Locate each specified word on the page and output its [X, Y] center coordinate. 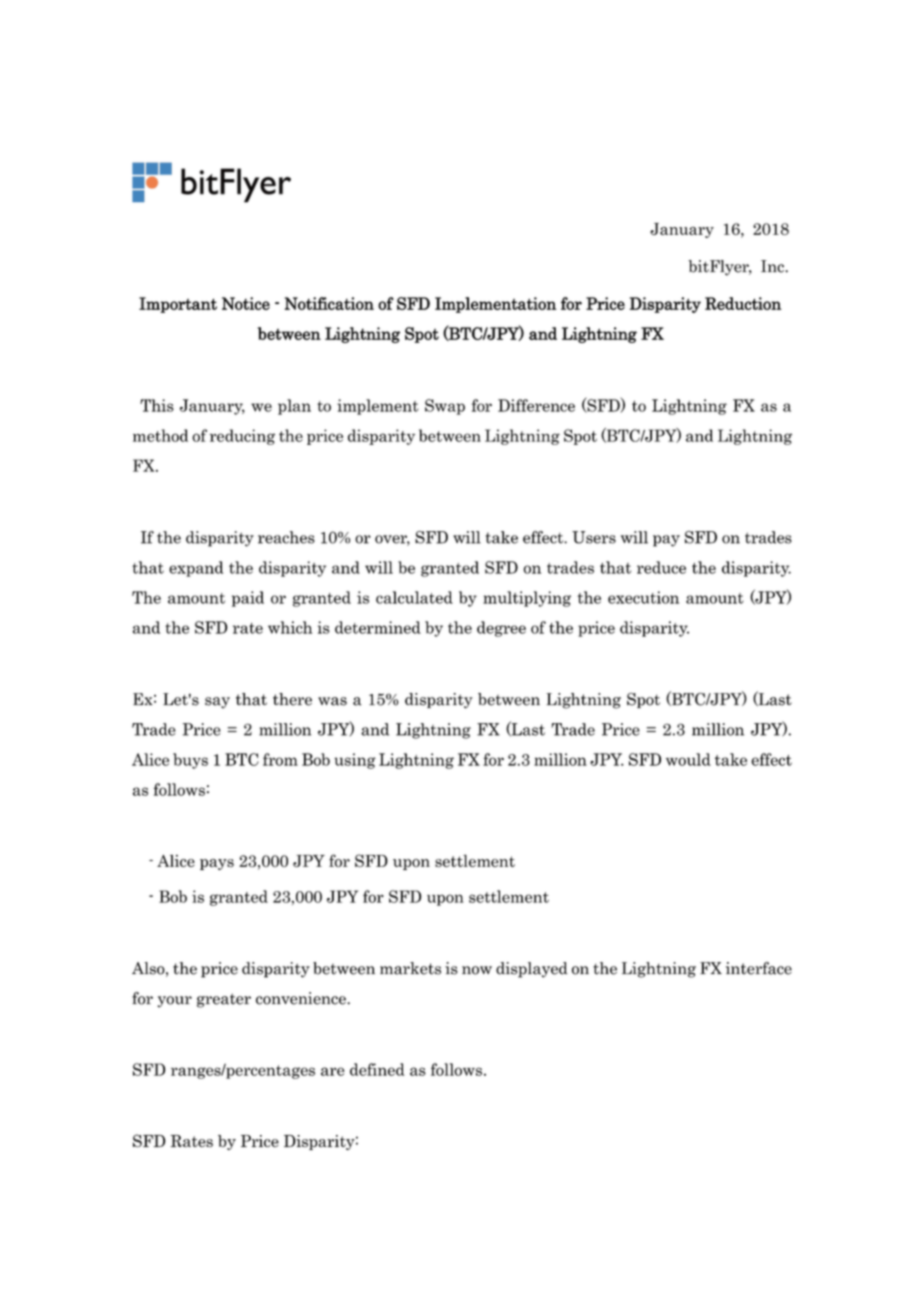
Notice [246, 303]
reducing [242, 437]
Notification [329, 303]
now [477, 970]
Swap [445, 407]
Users [594, 537]
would [688, 759]
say [217, 703]
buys [190, 761]
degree [501, 629]
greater [224, 1000]
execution [643, 597]
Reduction [743, 303]
